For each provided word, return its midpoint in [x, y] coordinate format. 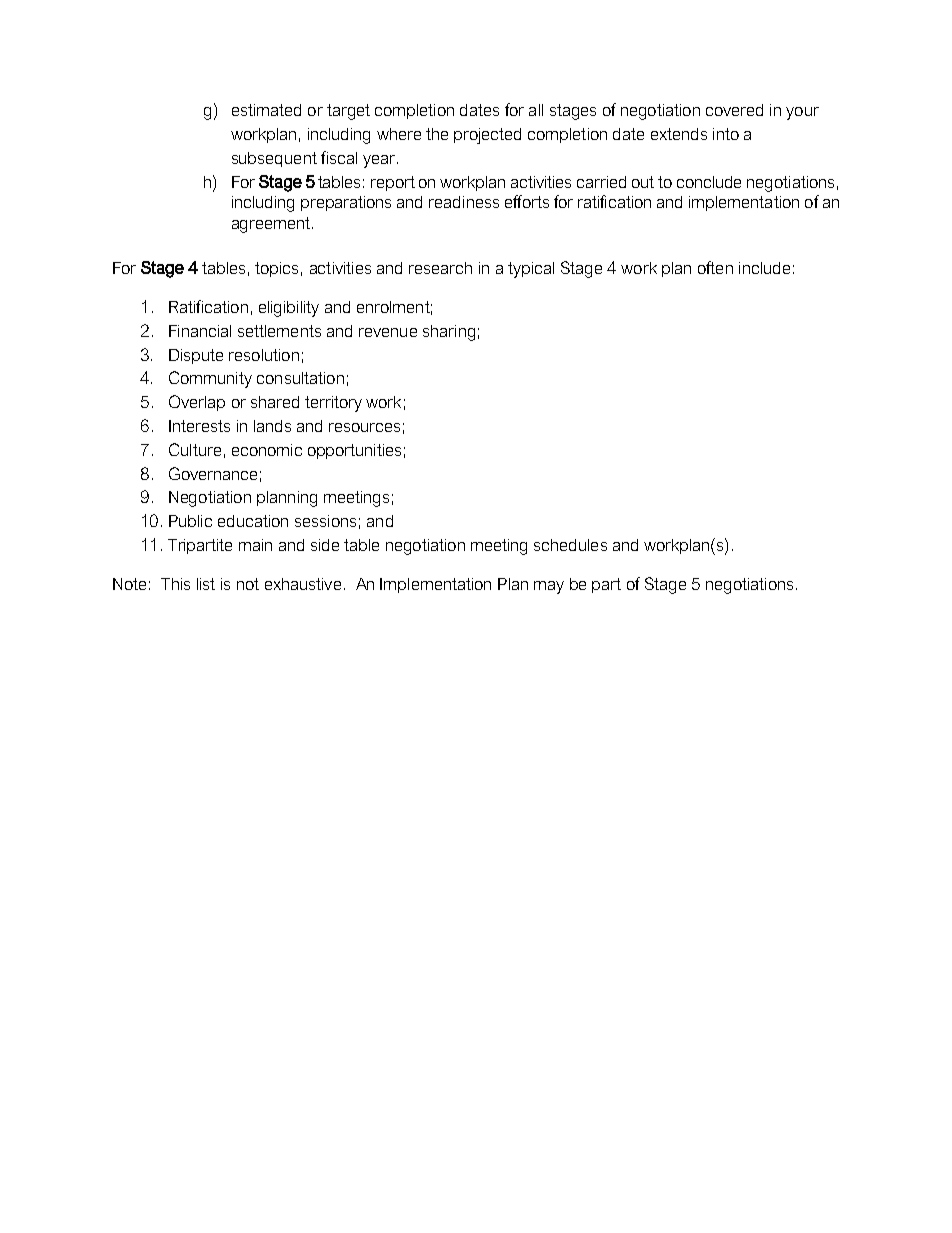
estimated [266, 110]
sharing [449, 333]
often [715, 267]
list [206, 584]
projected [487, 136]
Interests [199, 426]
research [440, 268]
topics [276, 269]
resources [364, 427]
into [726, 134]
